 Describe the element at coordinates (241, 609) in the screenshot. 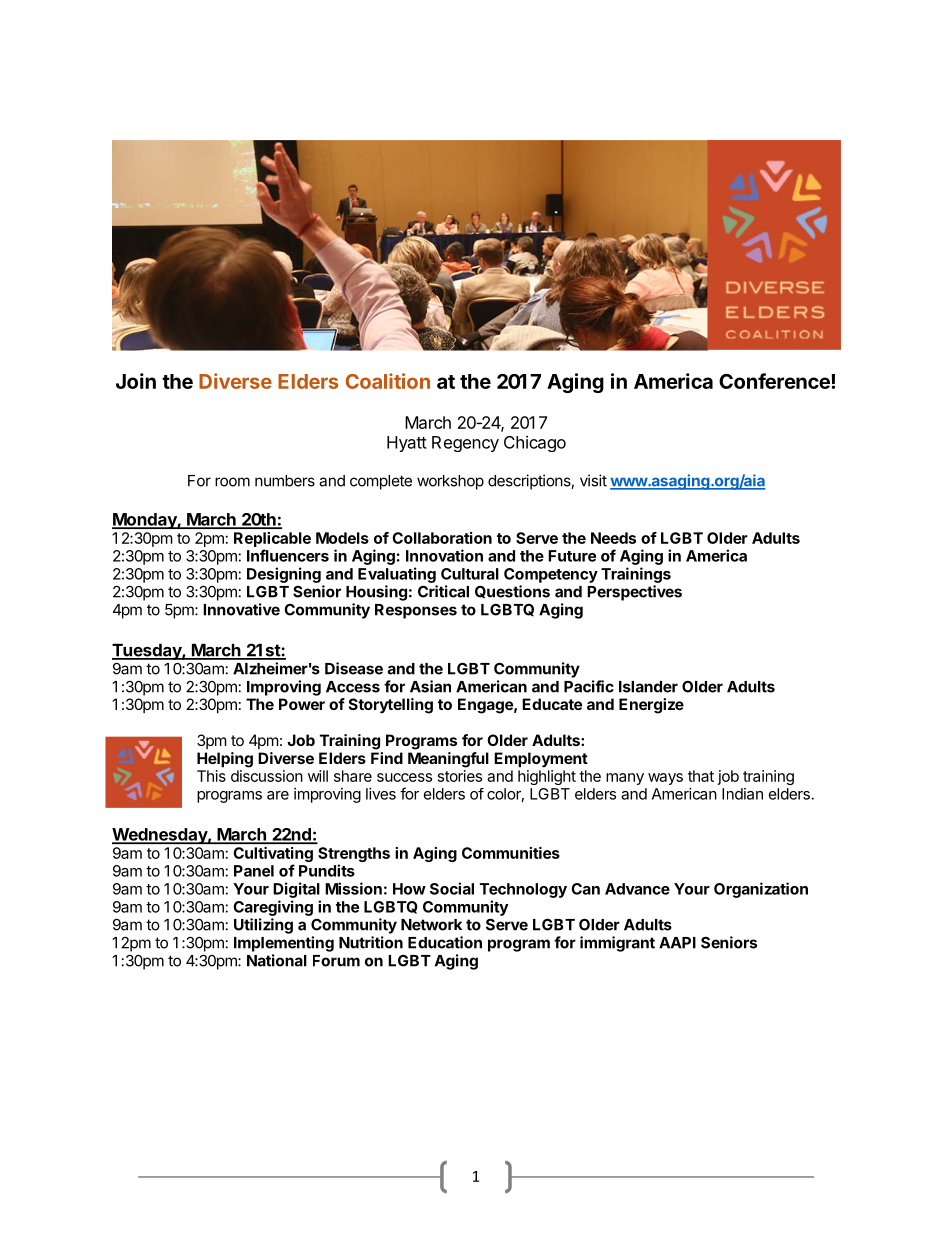

I see `Innovative` at that location.
